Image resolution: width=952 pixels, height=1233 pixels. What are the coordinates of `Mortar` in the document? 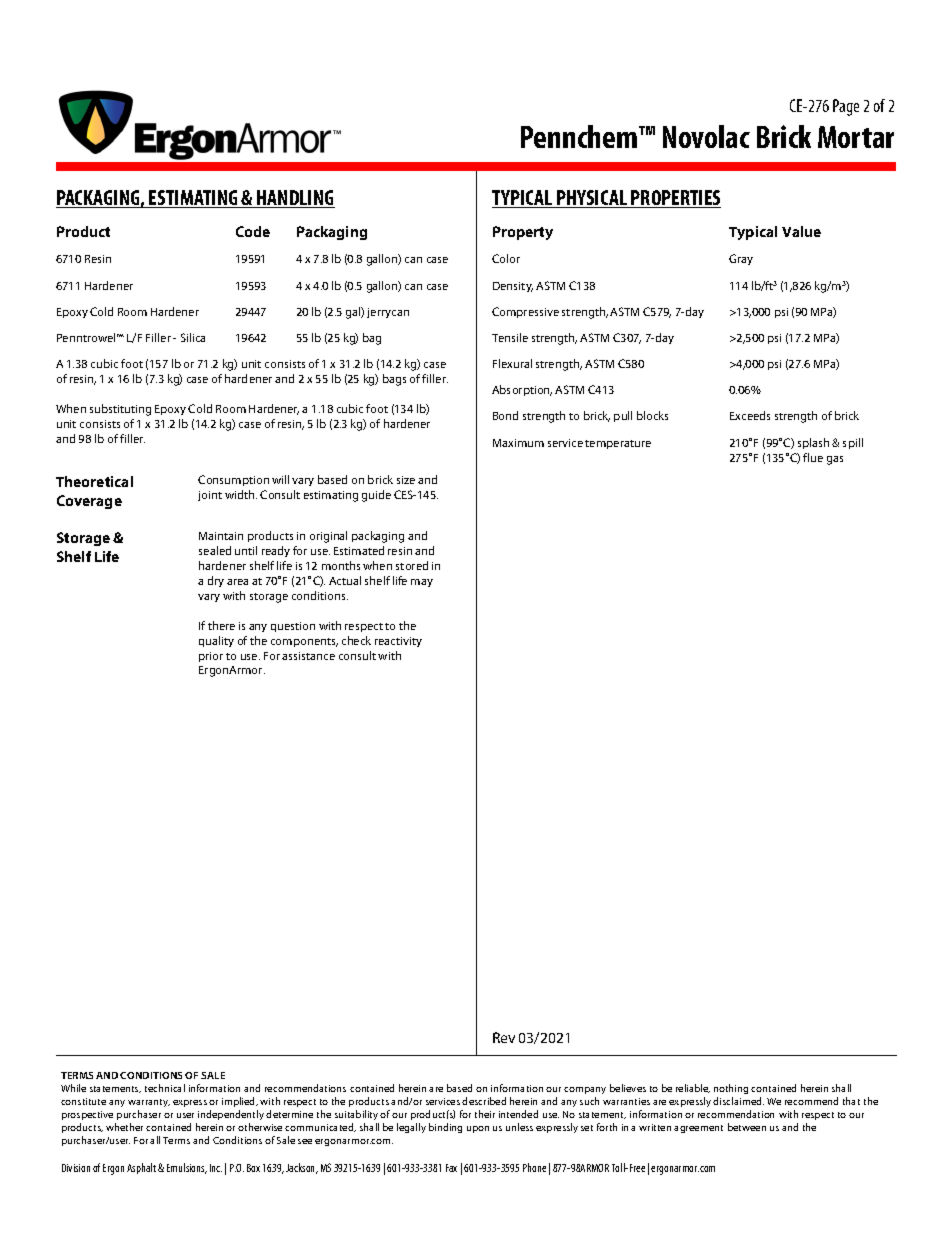 It's located at (856, 137).
